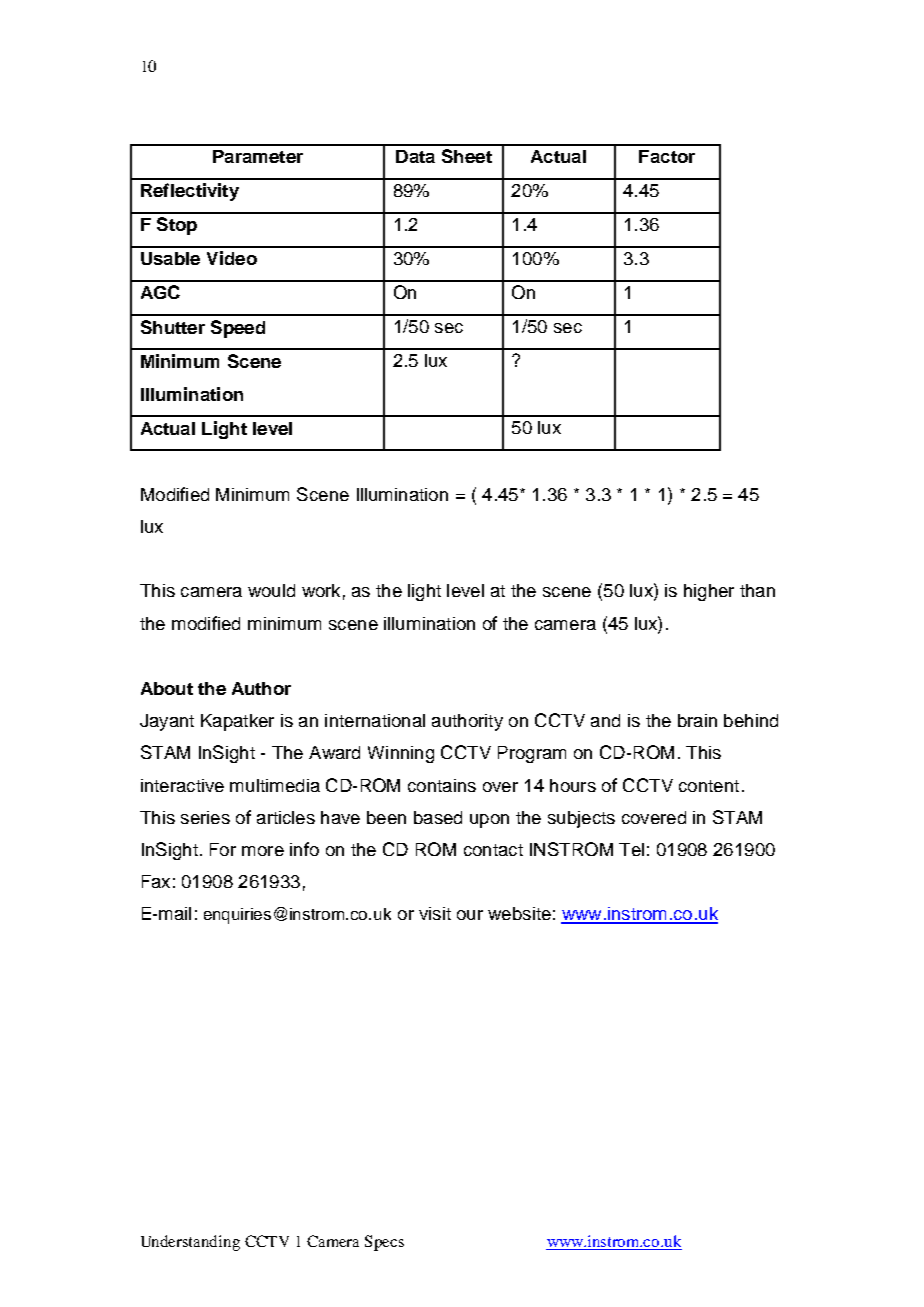 The height and width of the screenshot is (1307, 924). I want to click on higher, so click(709, 592).
